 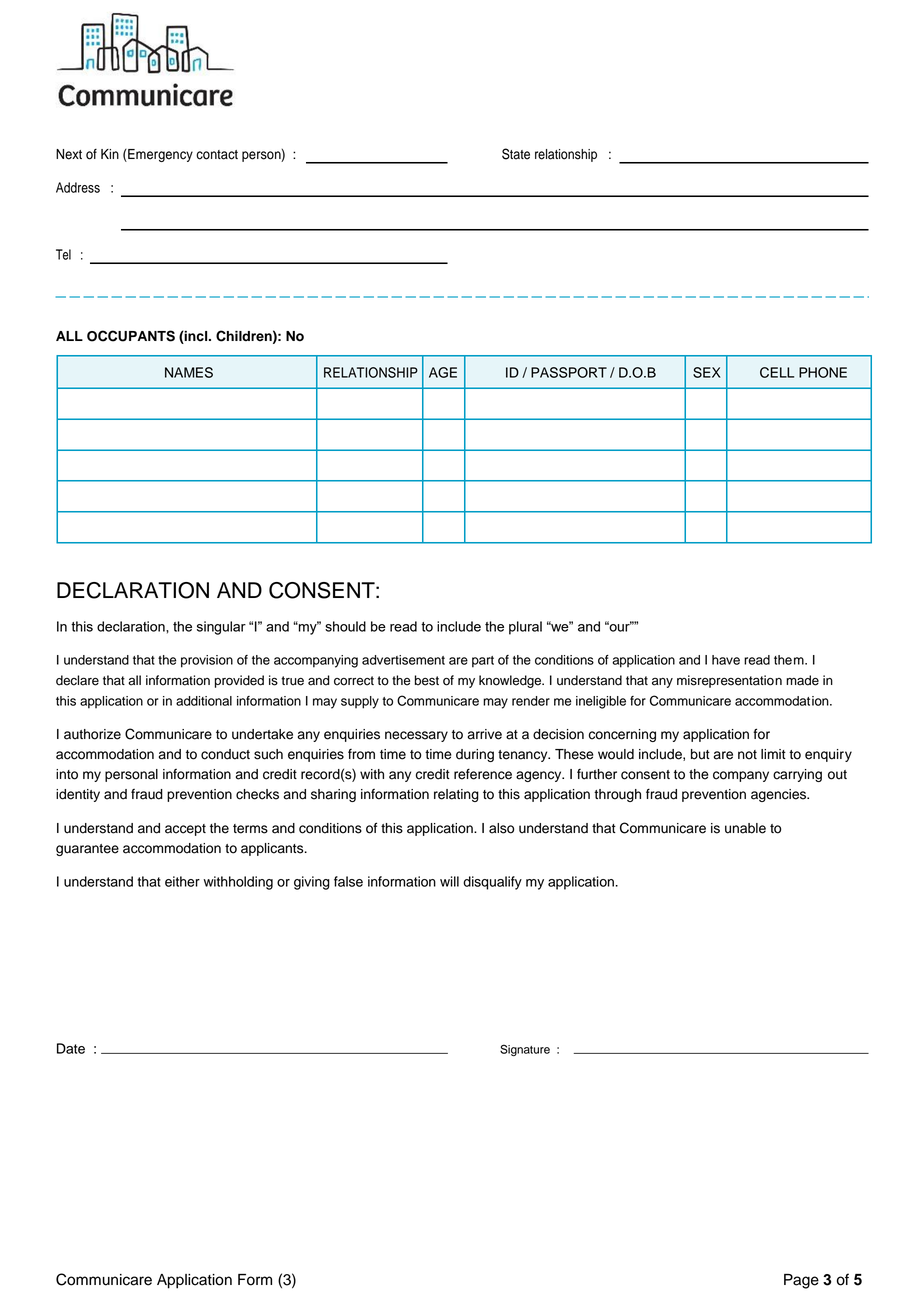 What do you see at coordinates (204, 701) in the page?
I see `additional` at bounding box center [204, 701].
